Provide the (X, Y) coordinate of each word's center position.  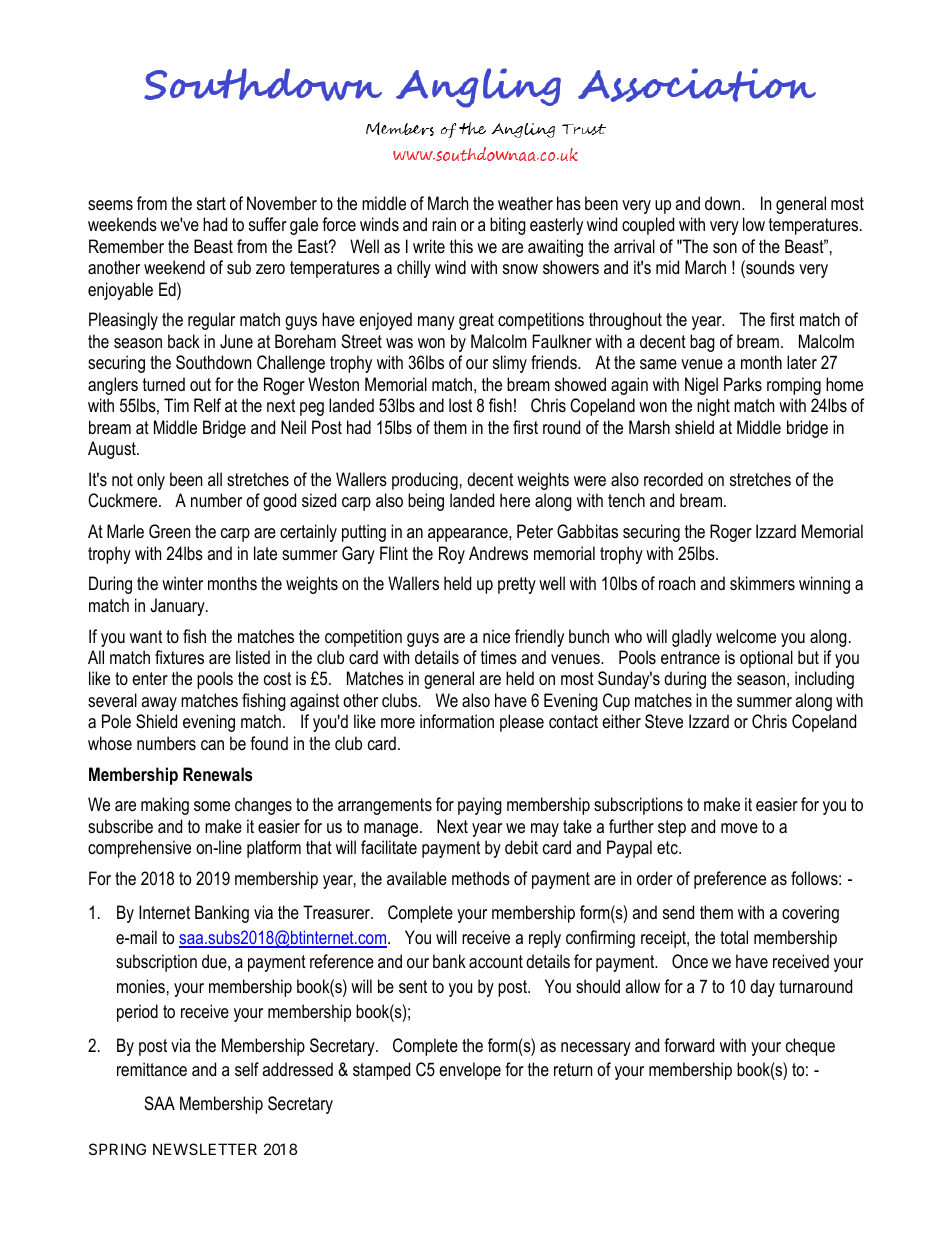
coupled (648, 226)
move (739, 828)
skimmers (762, 583)
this (461, 246)
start (211, 203)
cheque (810, 1047)
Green (169, 531)
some (212, 806)
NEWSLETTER (205, 1149)
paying (480, 806)
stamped (381, 1071)
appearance (469, 535)
